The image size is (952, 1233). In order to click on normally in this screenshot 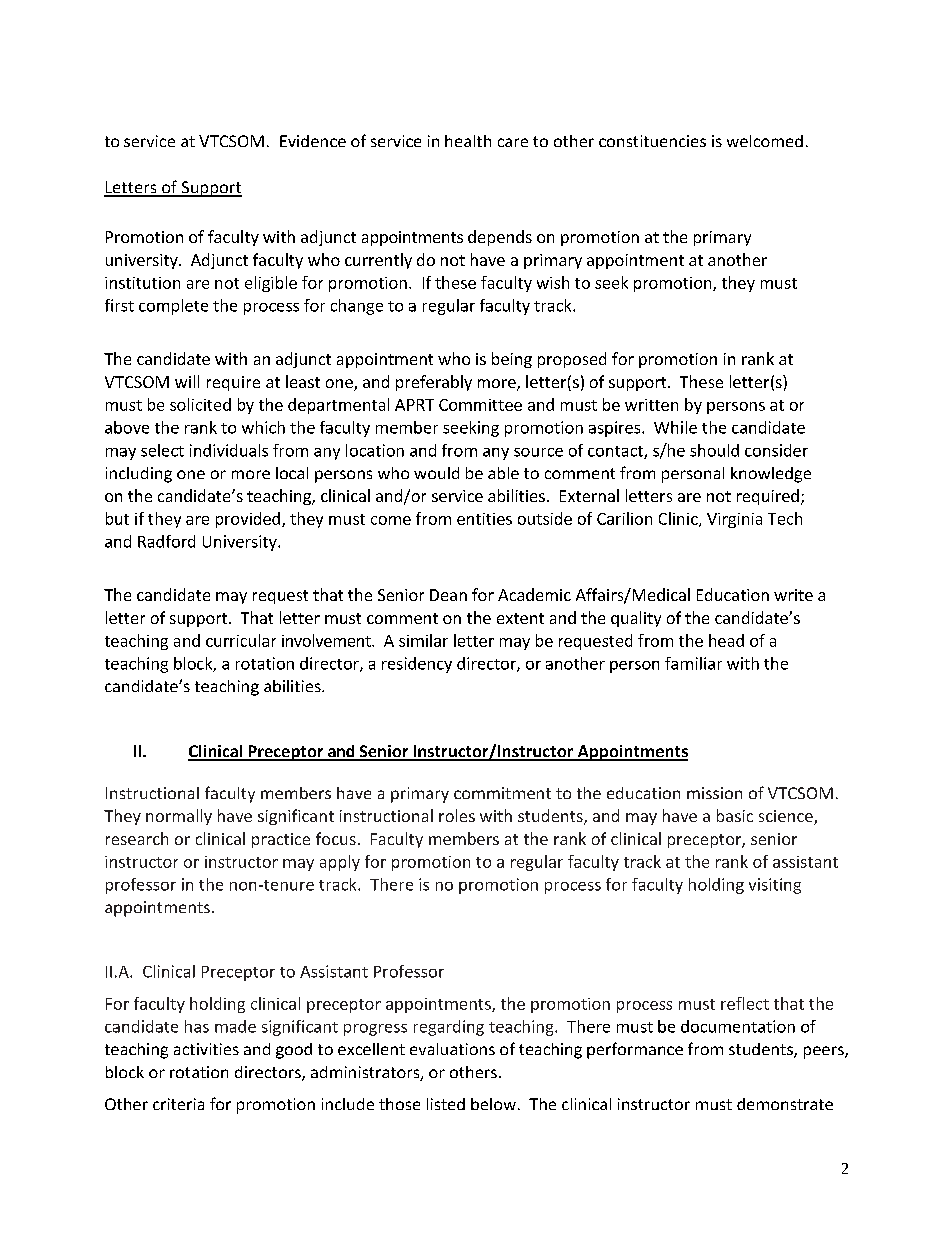, I will do `click(179, 817)`.
